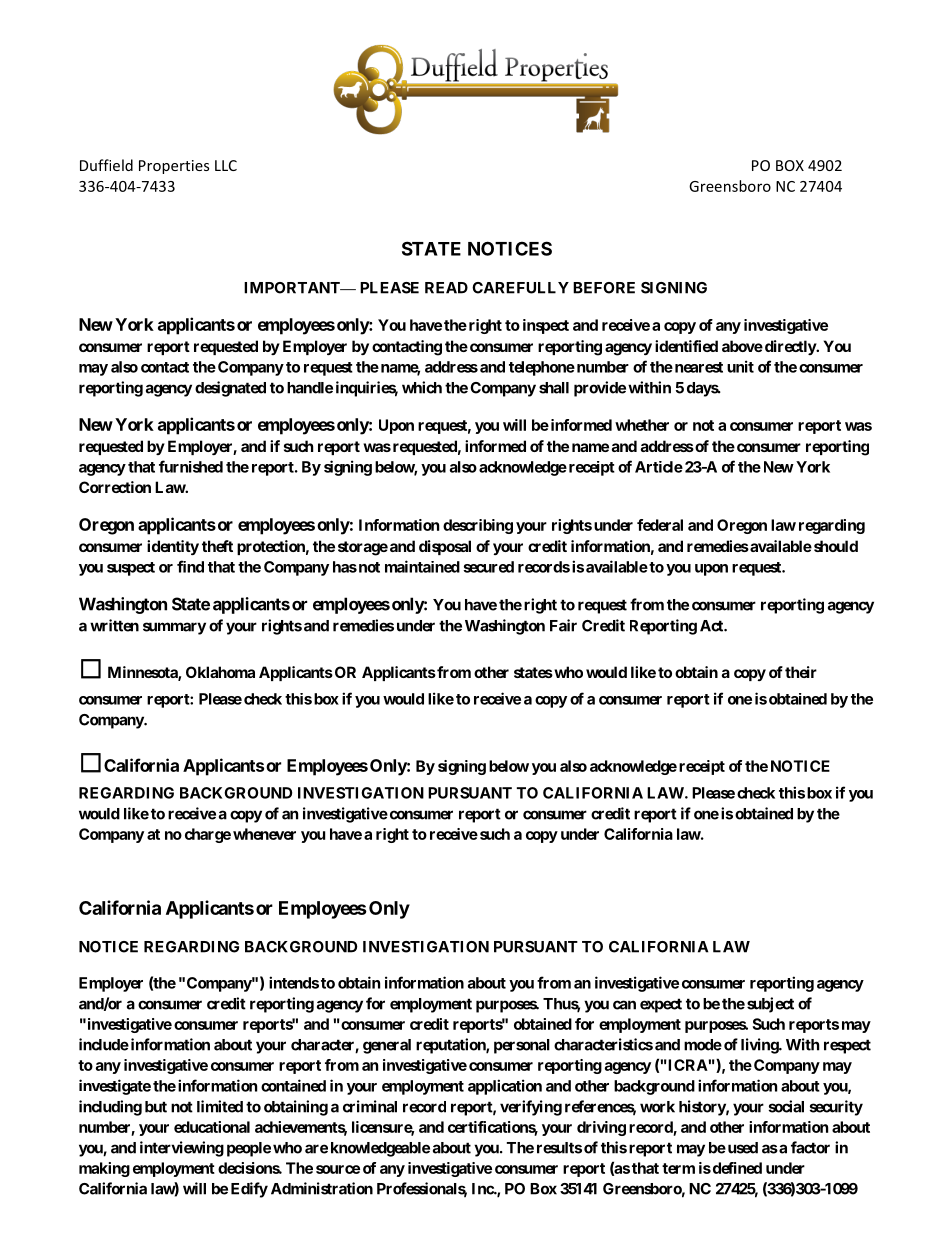 This image has width=952, height=1233. I want to click on READ, so click(446, 288).
